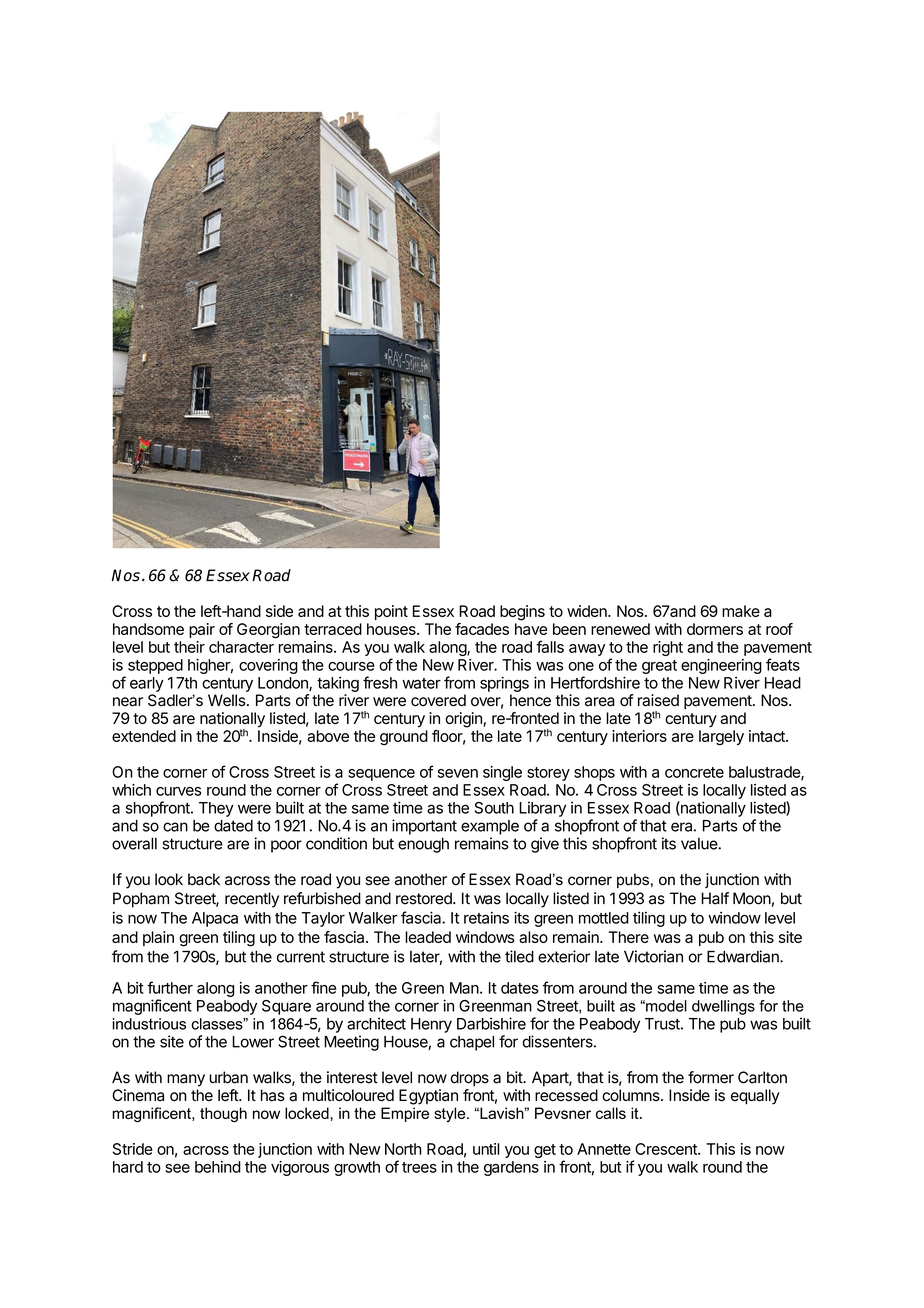 This screenshot has height=1308, width=924. Describe the element at coordinates (216, 809) in the screenshot. I see `They` at that location.
